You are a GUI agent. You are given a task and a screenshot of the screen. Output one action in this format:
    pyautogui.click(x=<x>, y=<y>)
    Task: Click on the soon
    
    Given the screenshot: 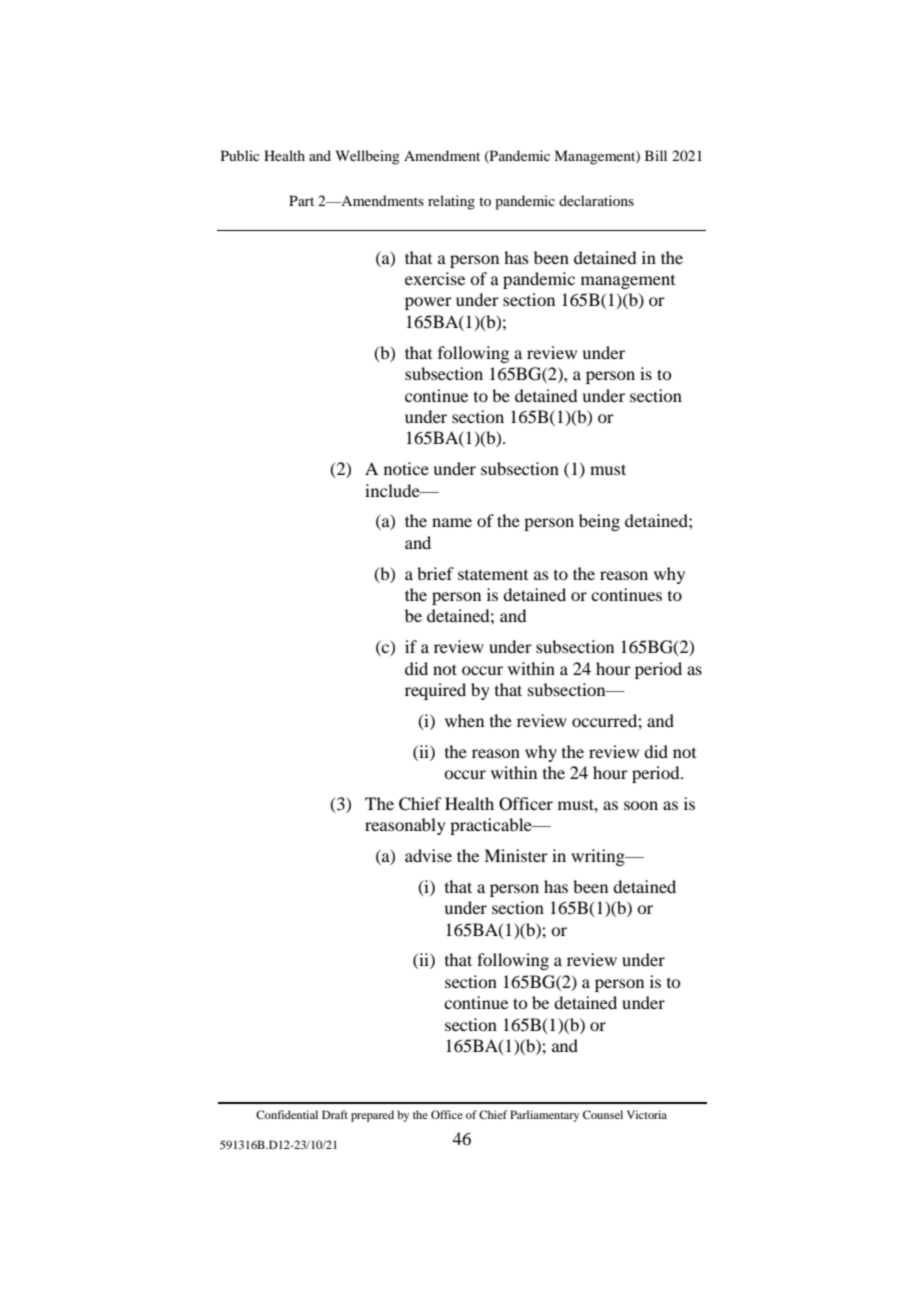 What is the action you would take?
    pyautogui.click(x=641, y=805)
